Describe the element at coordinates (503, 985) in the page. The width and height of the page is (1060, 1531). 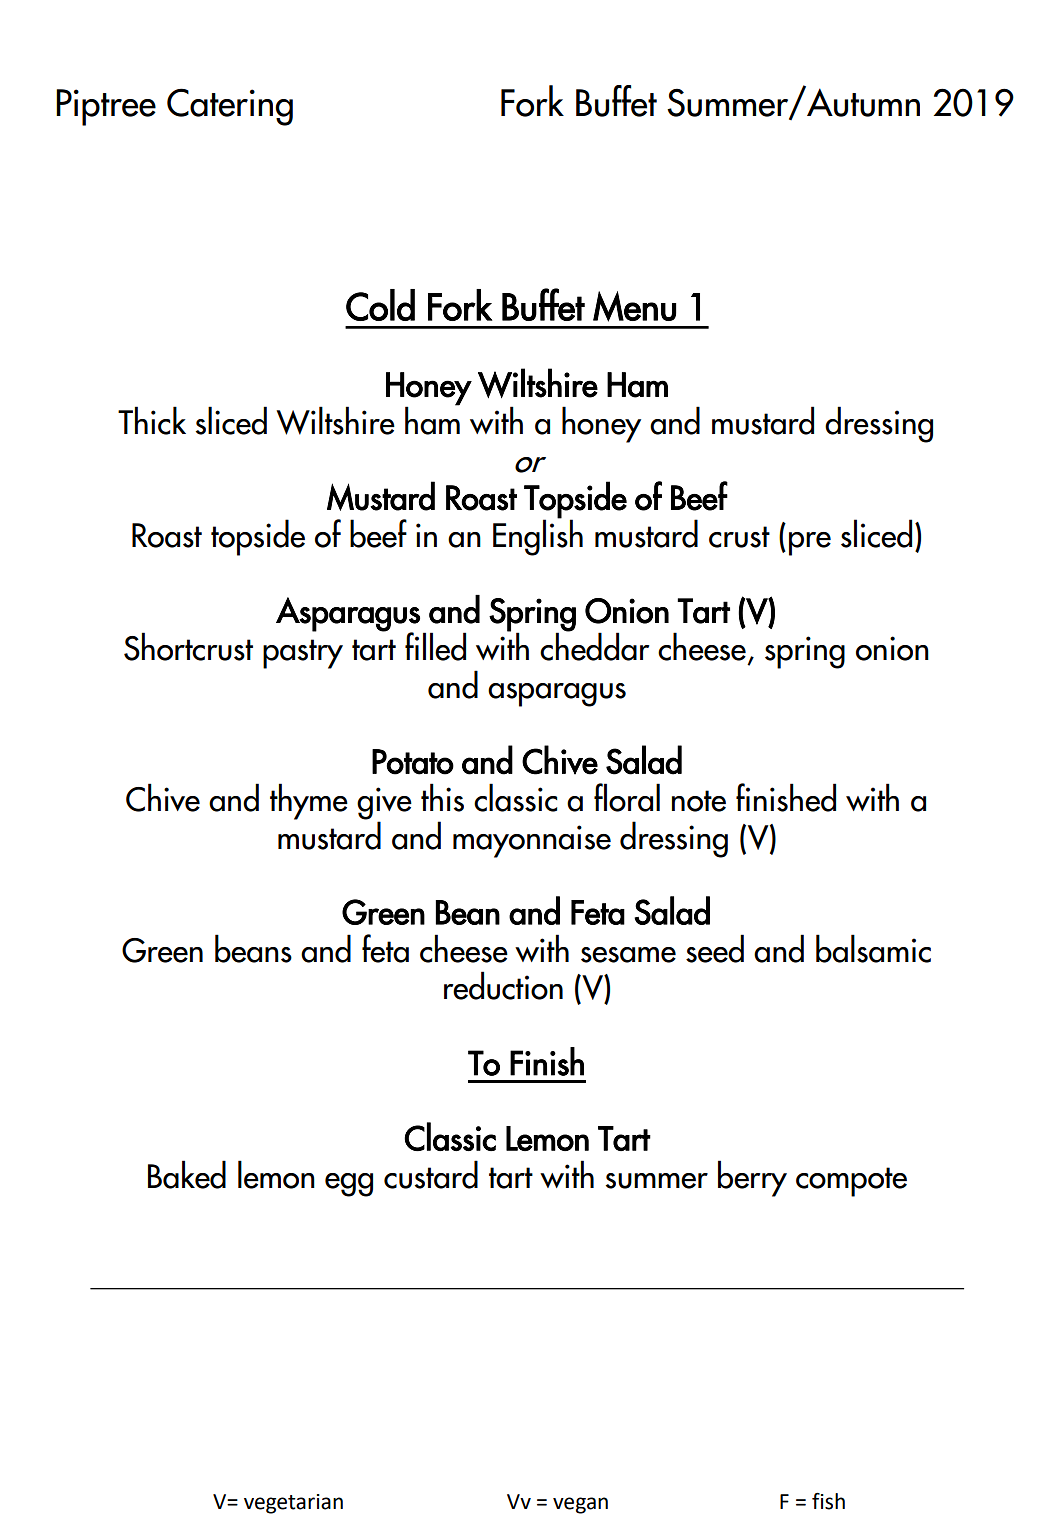
I see `reduction` at that location.
